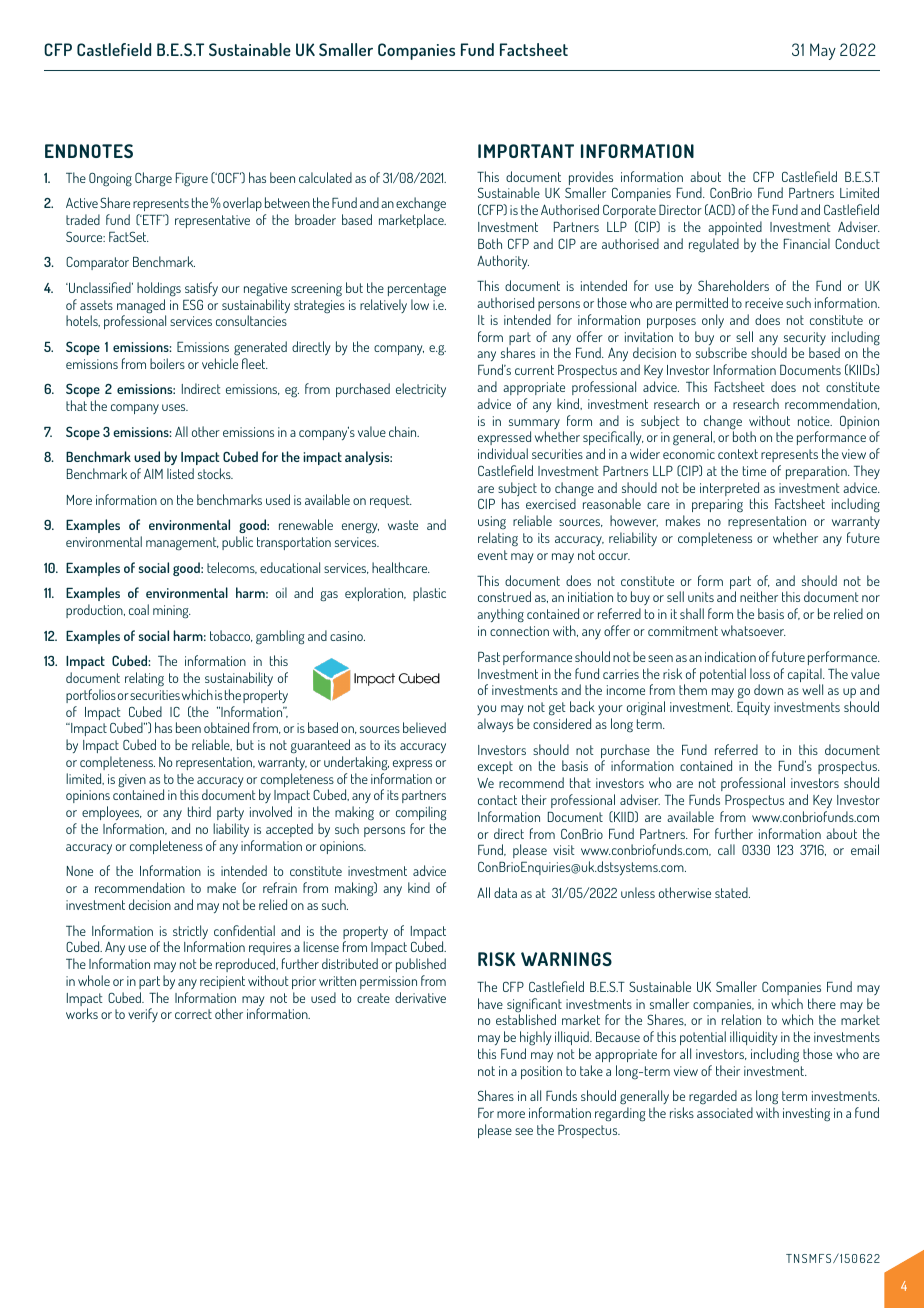  I want to click on position, so click(541, 1072).
